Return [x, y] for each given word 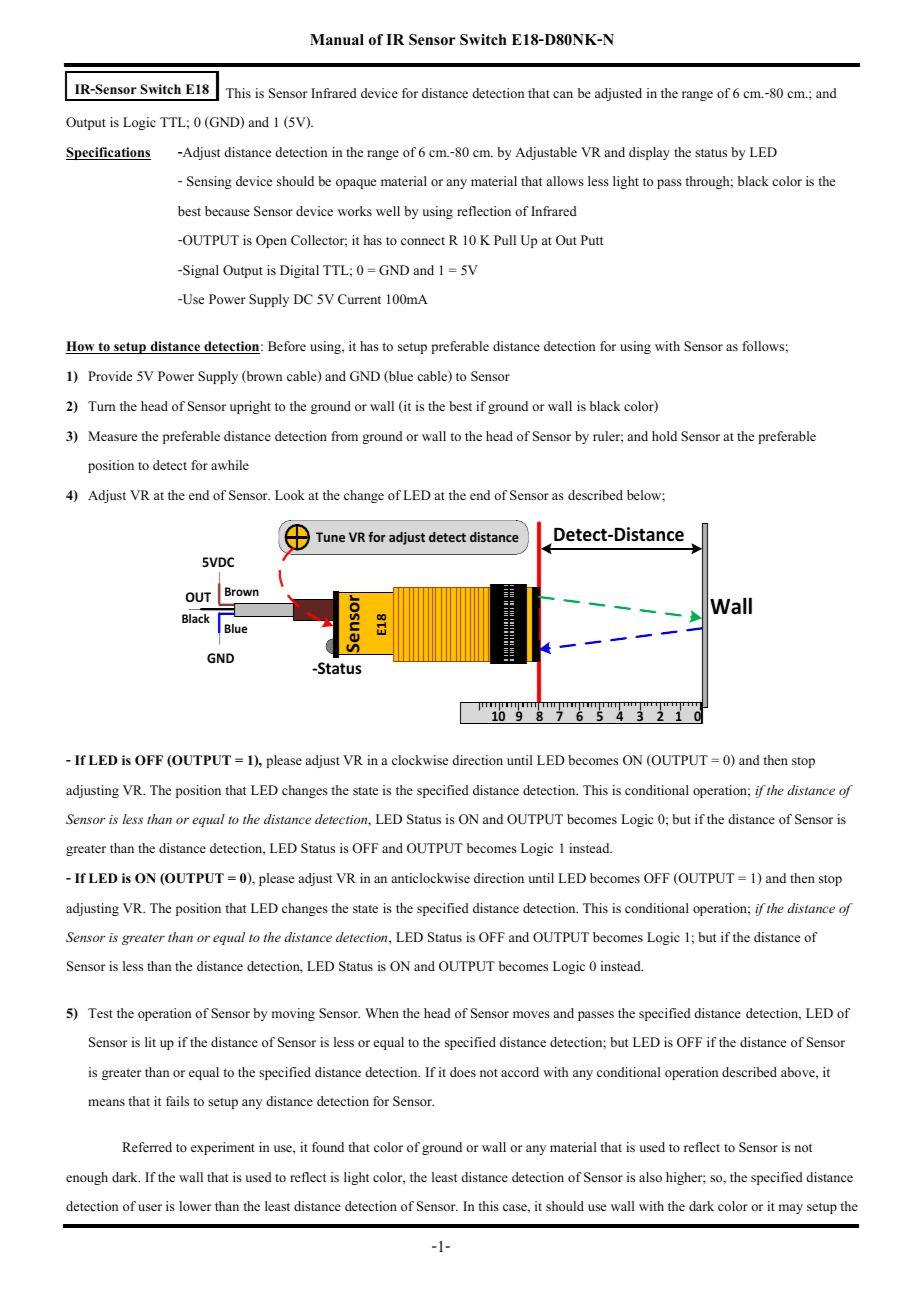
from [344, 436]
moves [531, 1014]
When [382, 1013]
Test [100, 1013]
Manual [337, 39]
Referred [147, 1147]
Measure [112, 436]
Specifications [108, 153]
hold [664, 436]
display [649, 153]
